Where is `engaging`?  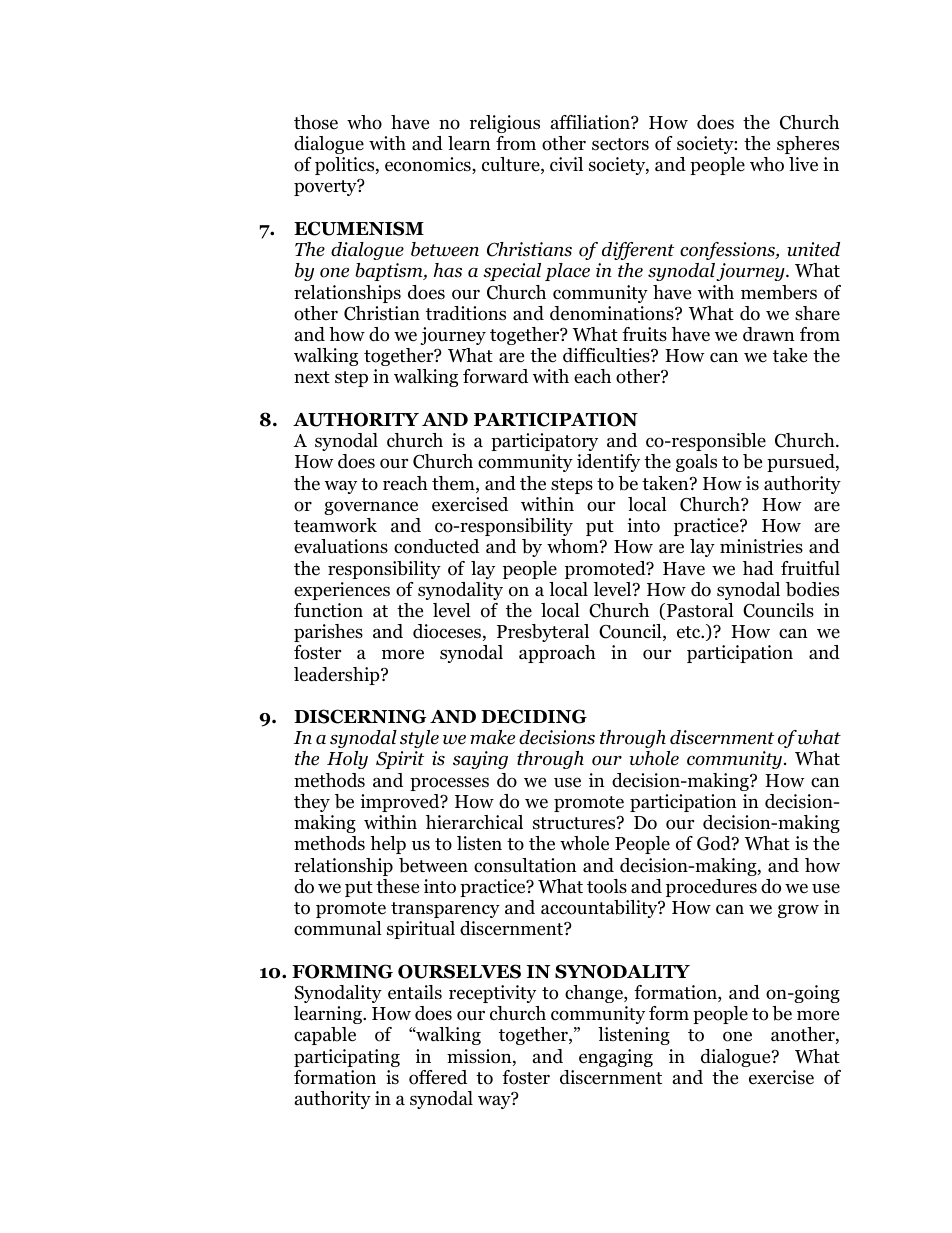 engaging is located at coordinates (616, 1058).
